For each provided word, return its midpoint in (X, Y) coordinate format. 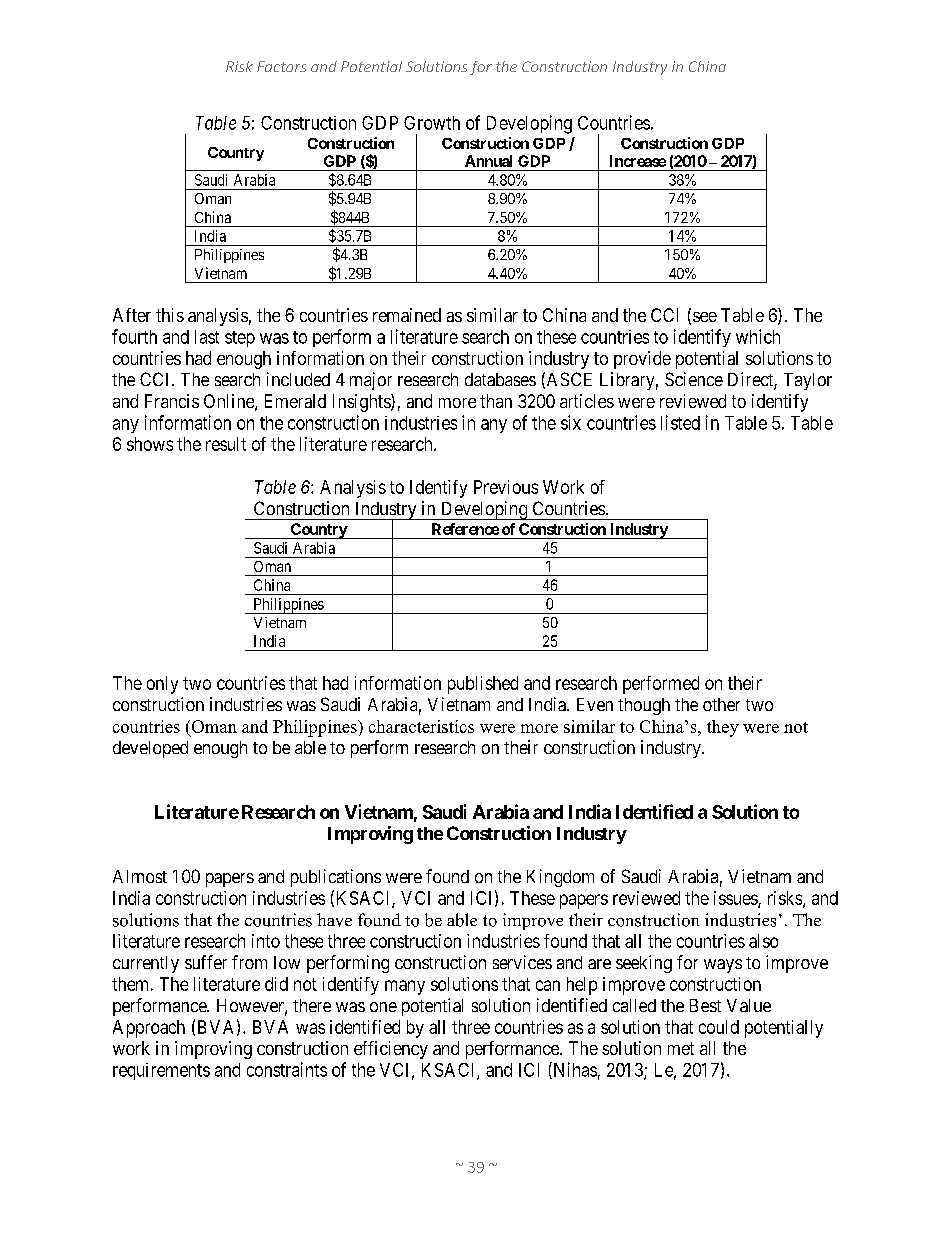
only (162, 685)
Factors (281, 66)
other (721, 704)
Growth (432, 123)
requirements (161, 1071)
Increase (638, 161)
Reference (465, 529)
